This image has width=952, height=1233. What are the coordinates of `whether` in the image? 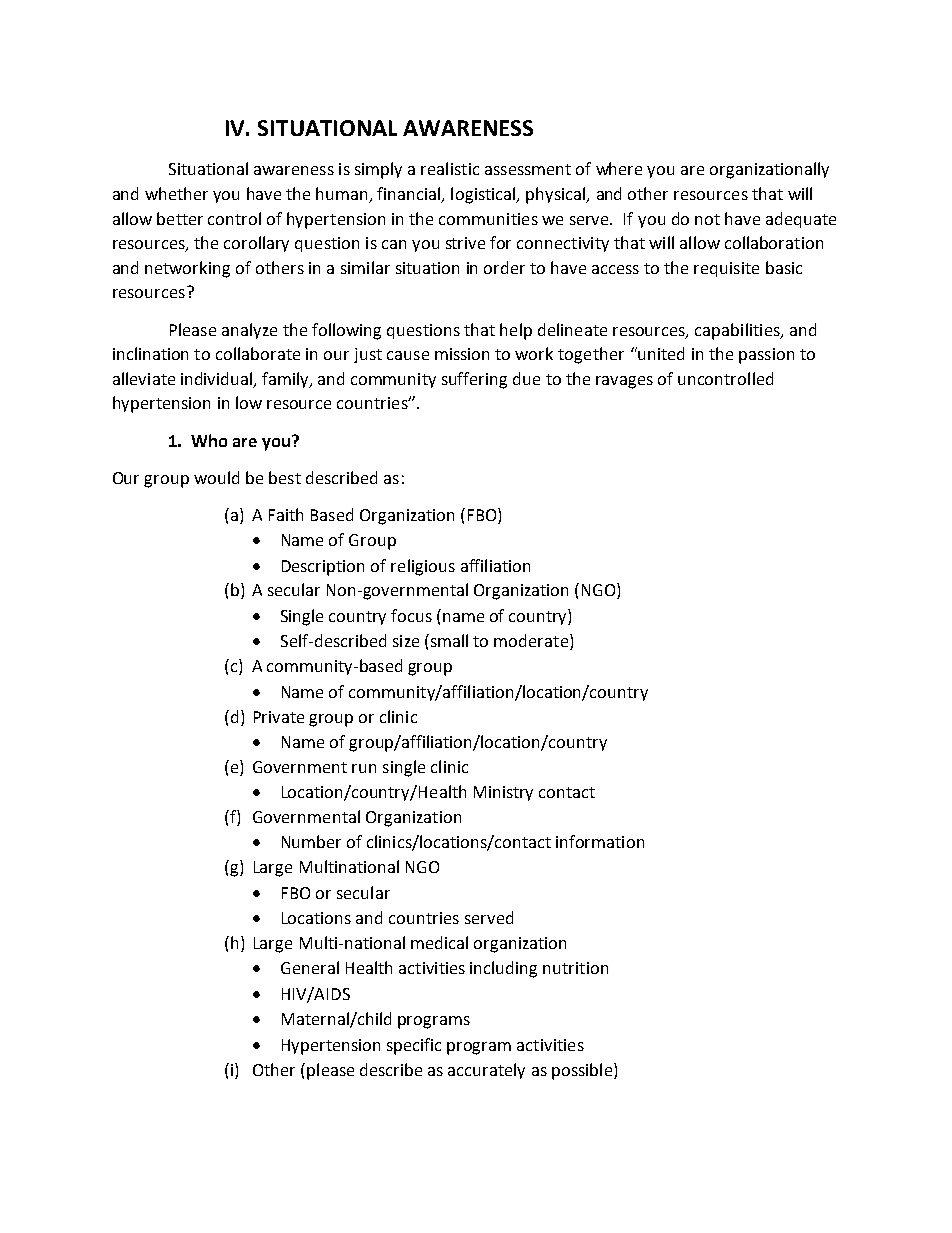 It's located at (176, 193).
